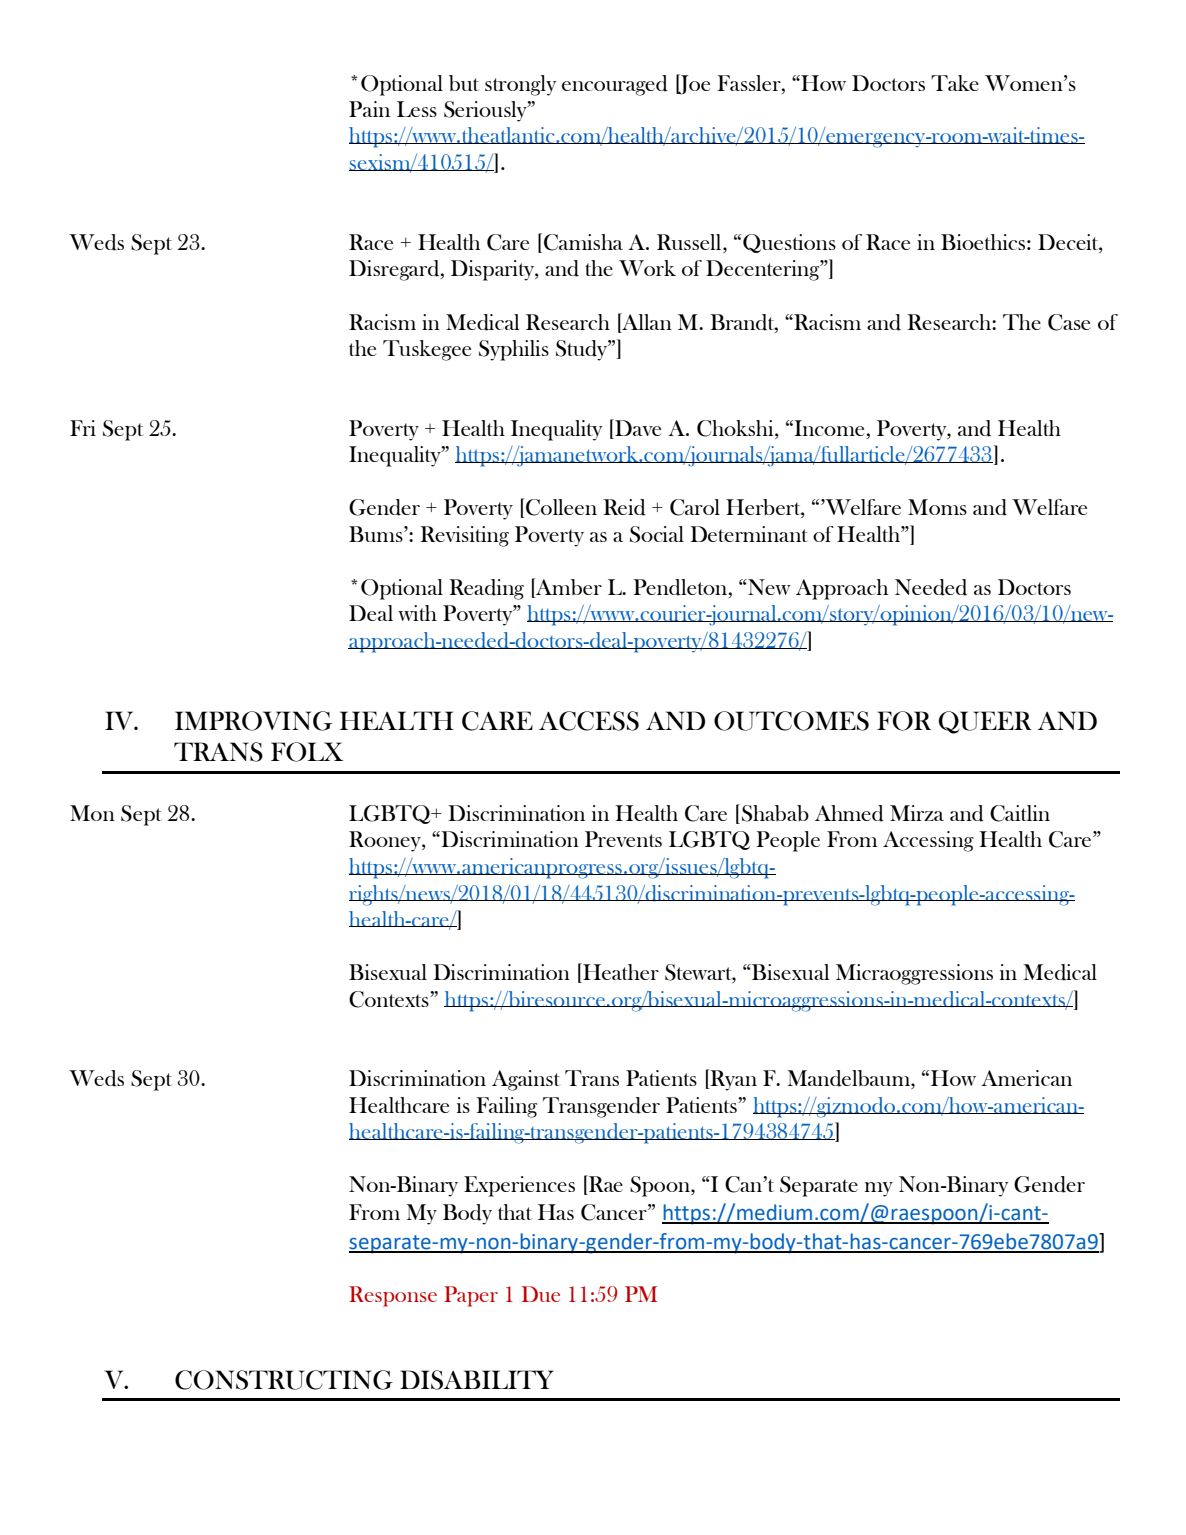  What do you see at coordinates (937, 507) in the screenshot?
I see `Moms` at bounding box center [937, 507].
